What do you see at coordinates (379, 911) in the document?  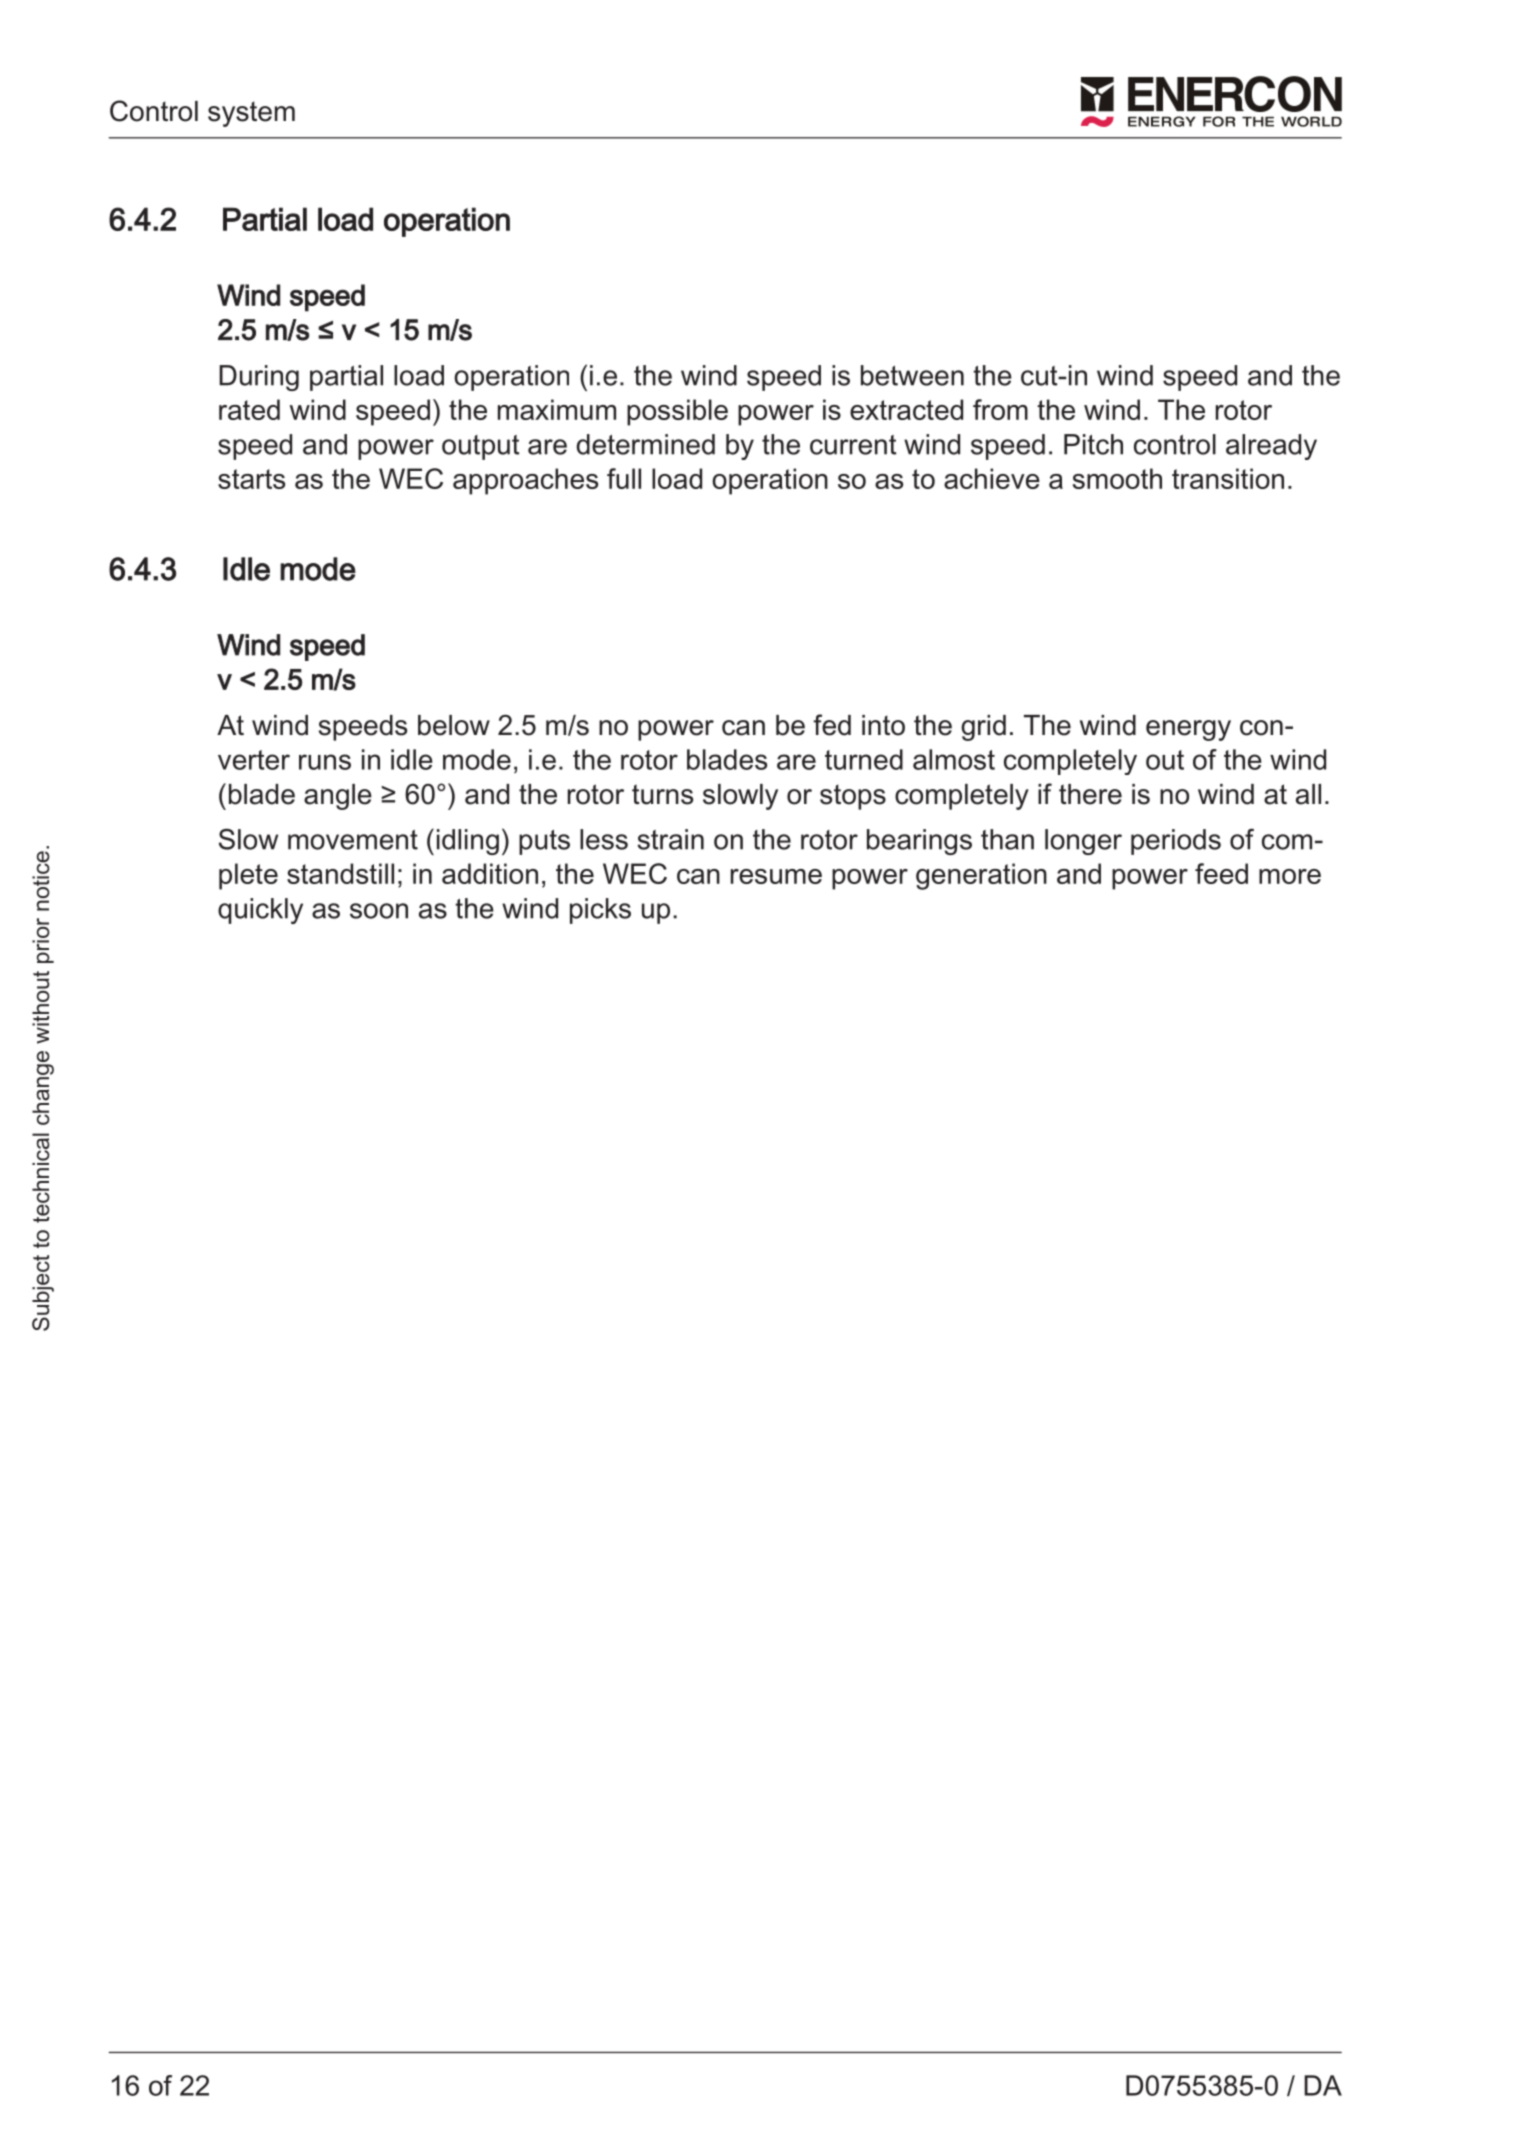 I see `soon` at bounding box center [379, 911].
